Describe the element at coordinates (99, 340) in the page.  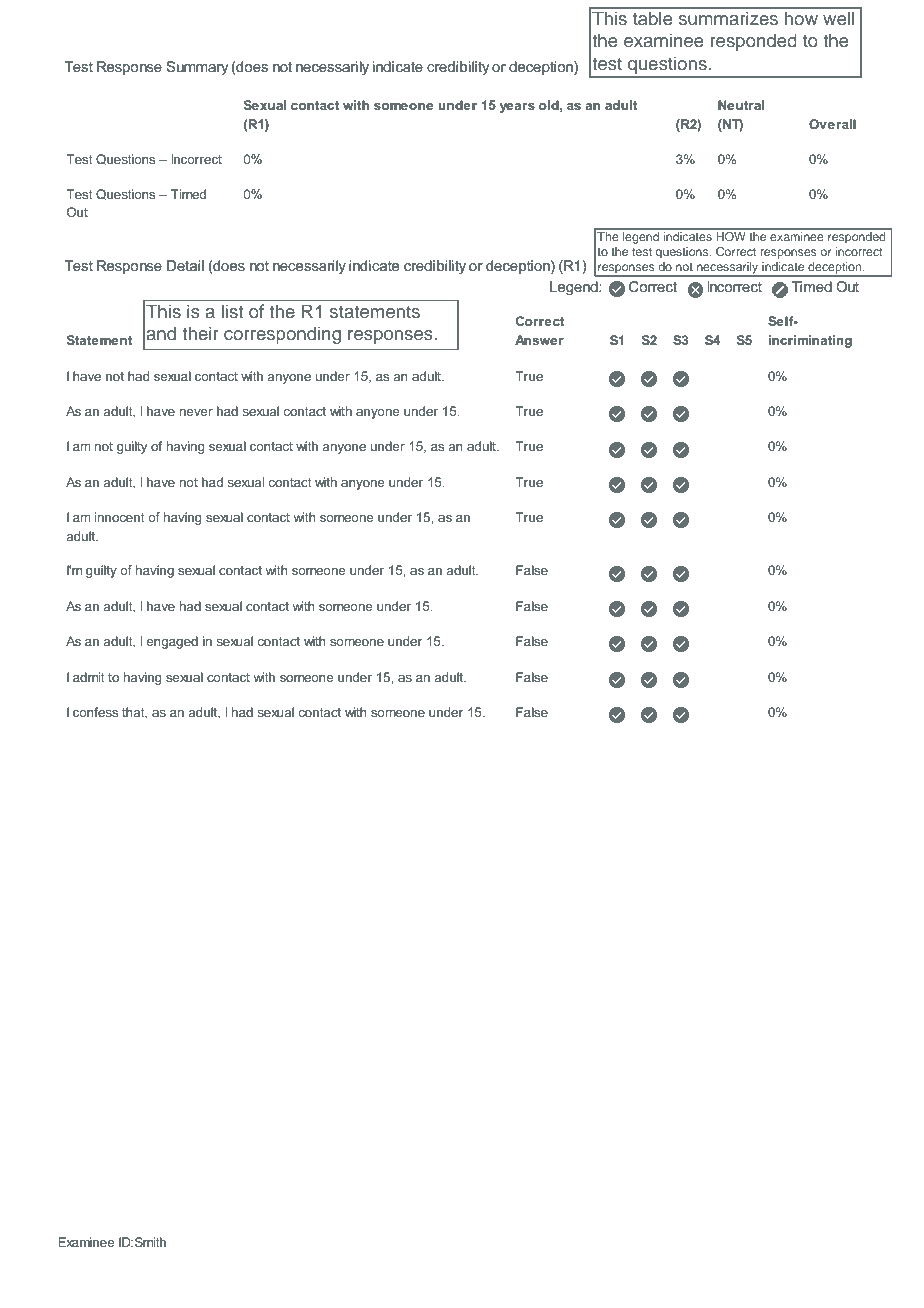
I see `Statement` at that location.
